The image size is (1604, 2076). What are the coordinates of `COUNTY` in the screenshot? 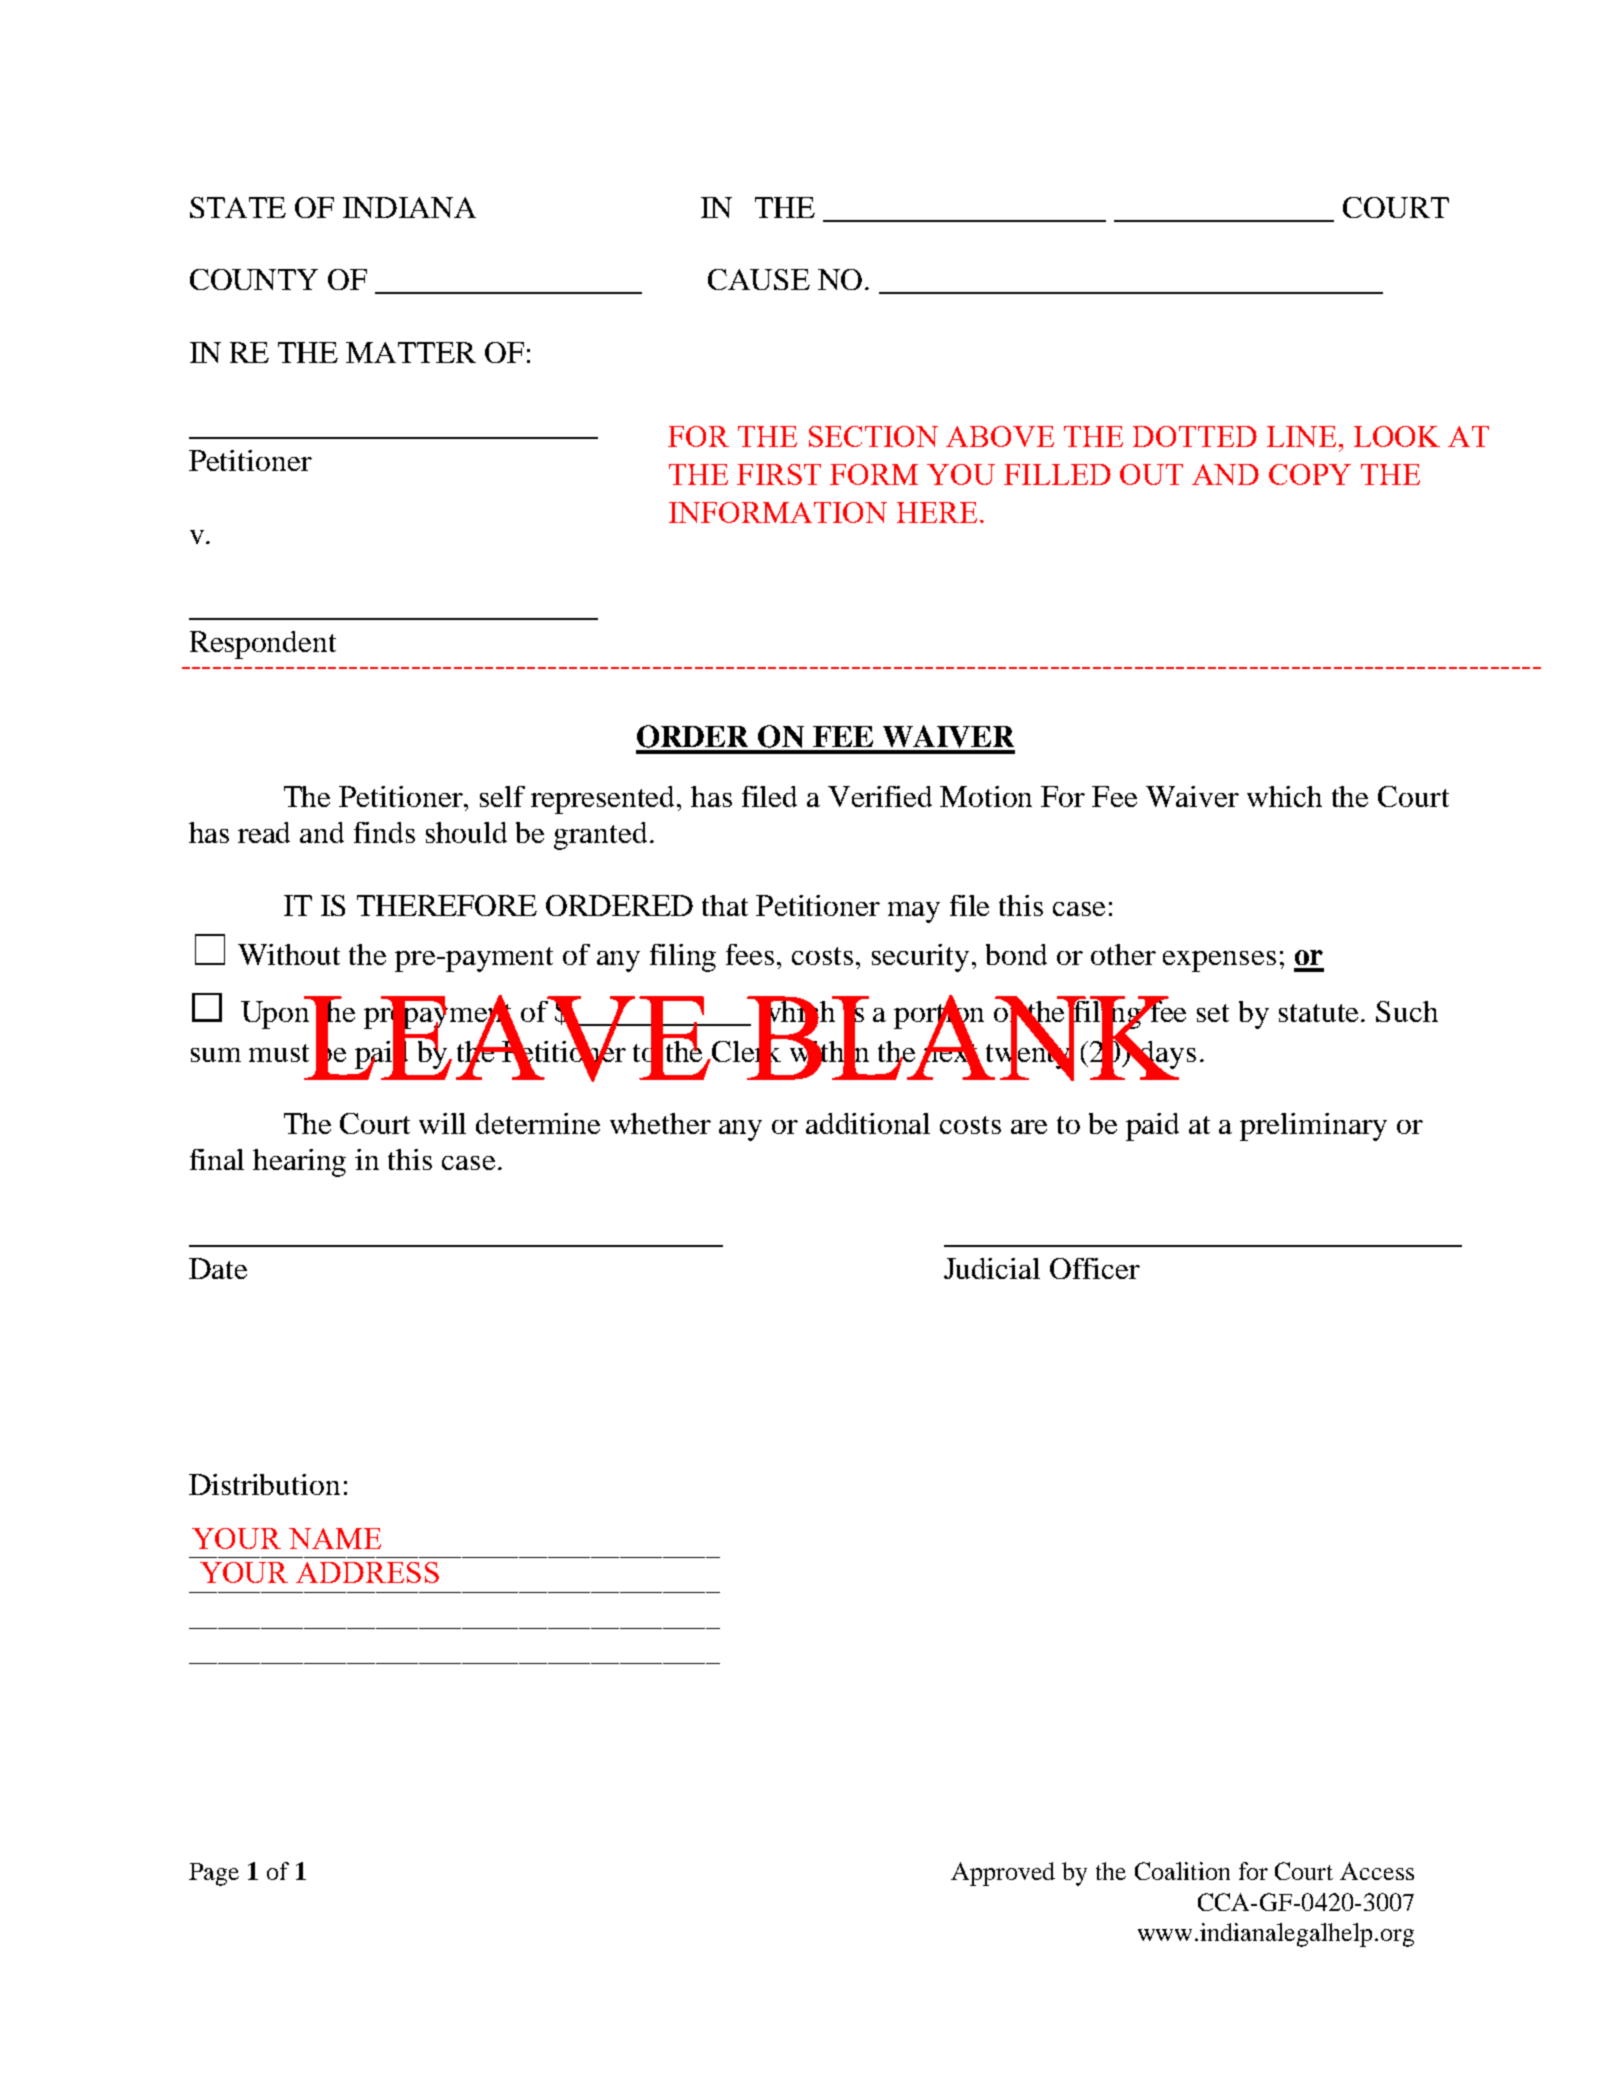 It's located at (254, 279).
